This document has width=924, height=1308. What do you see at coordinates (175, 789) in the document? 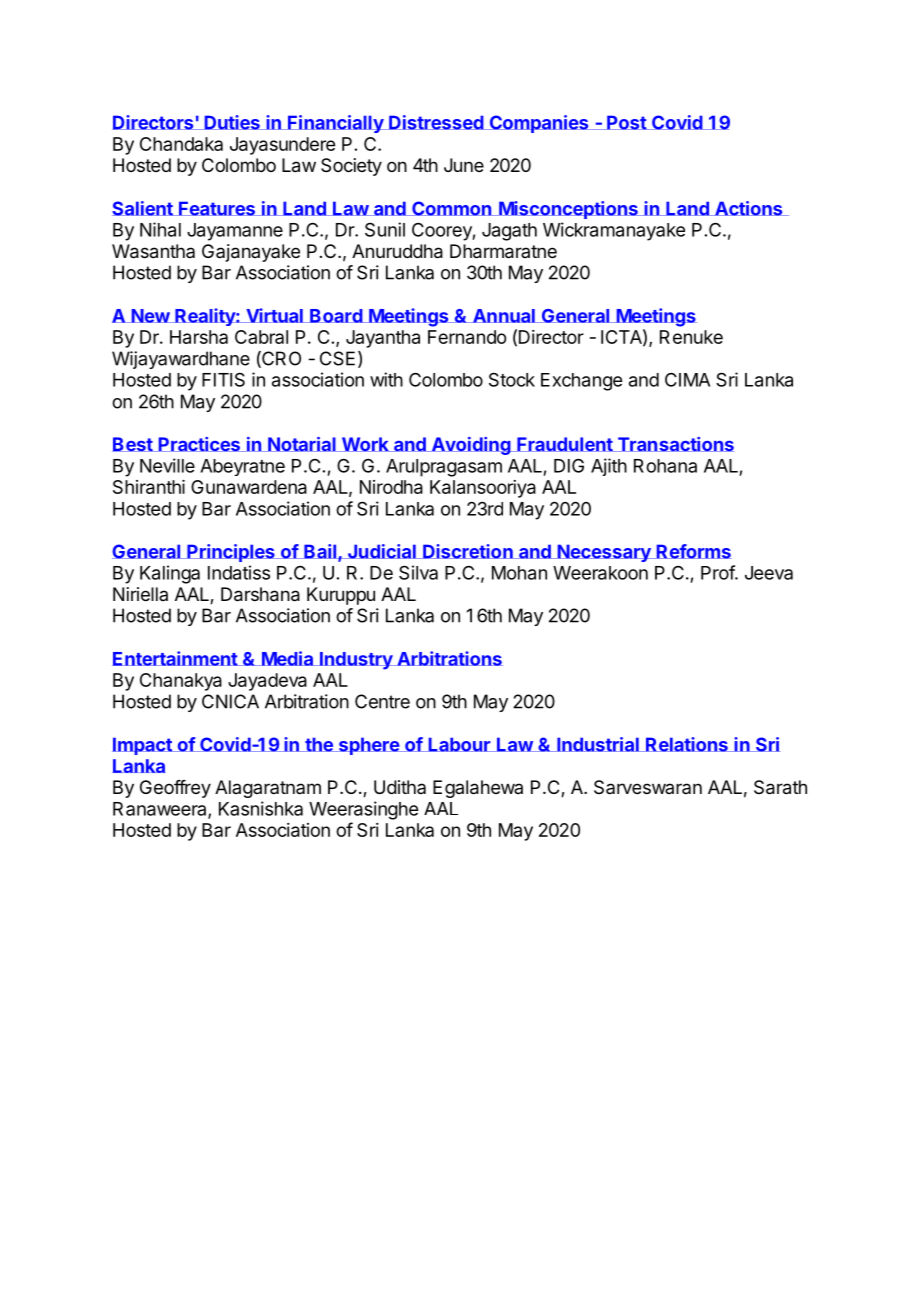
I see `Geoffrey` at bounding box center [175, 789].
